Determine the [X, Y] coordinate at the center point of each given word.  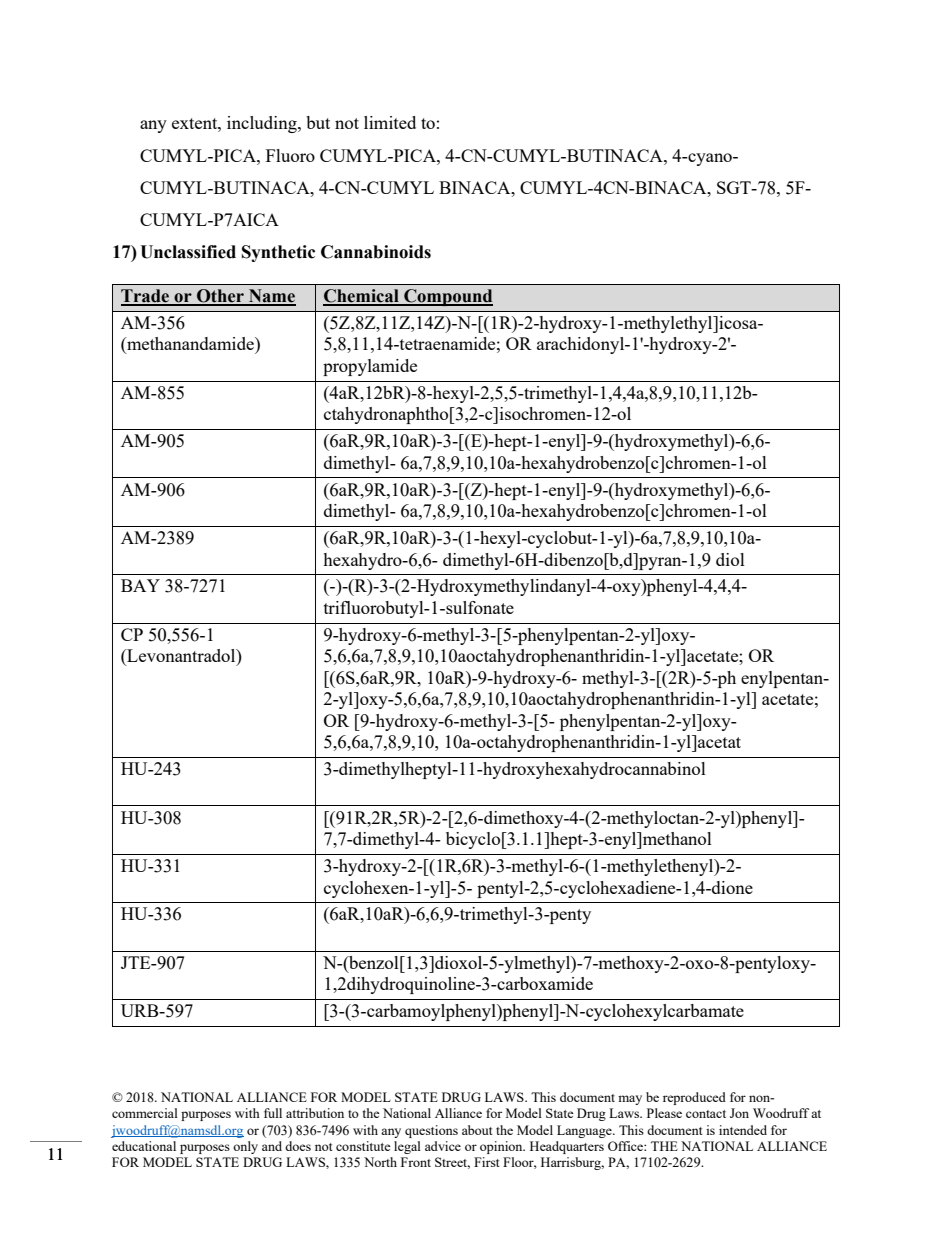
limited [390, 122]
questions [431, 1131]
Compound [447, 297]
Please [664, 1113]
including [263, 124]
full [273, 1113]
